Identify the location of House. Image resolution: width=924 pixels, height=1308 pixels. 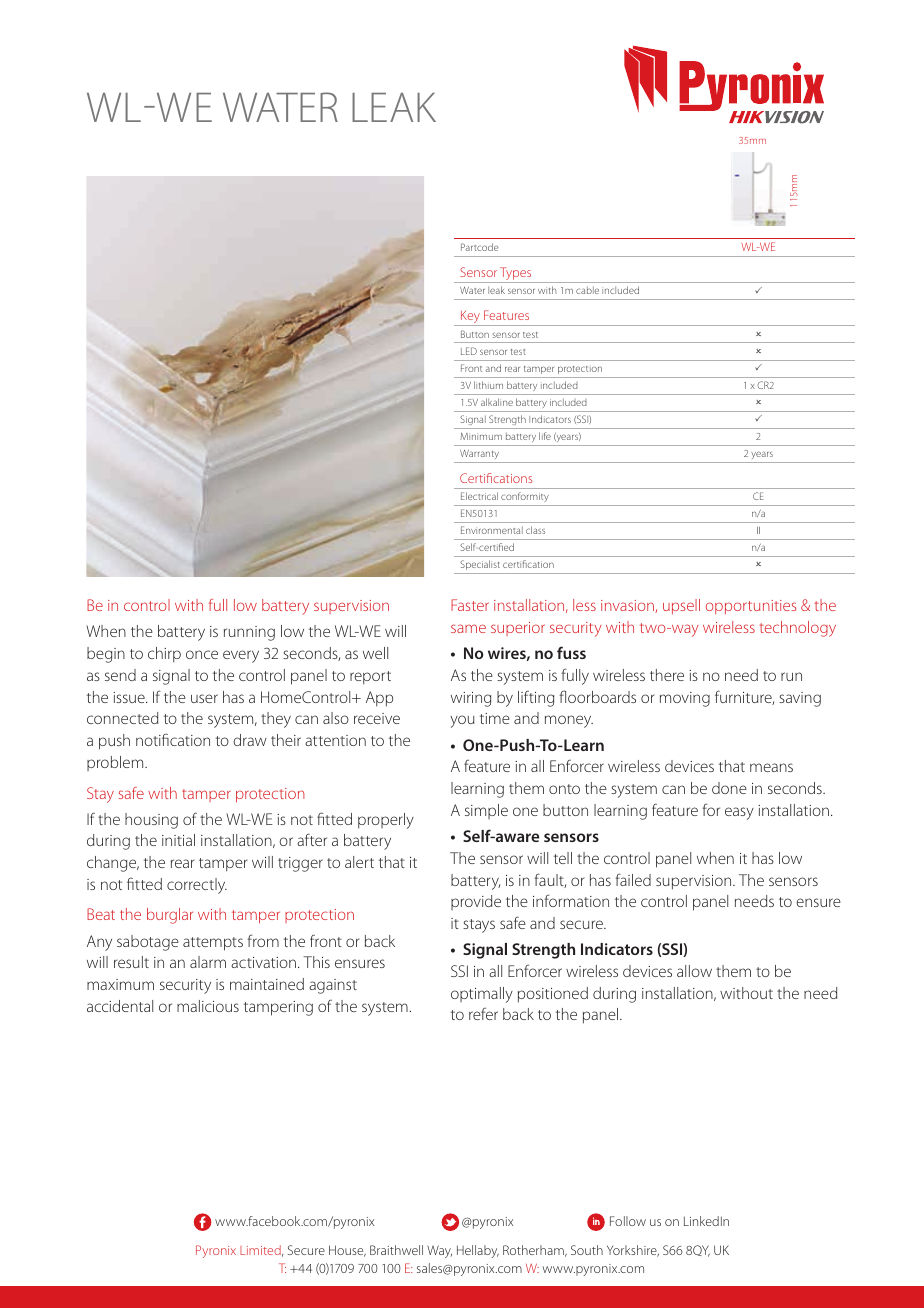
(347, 1251).
